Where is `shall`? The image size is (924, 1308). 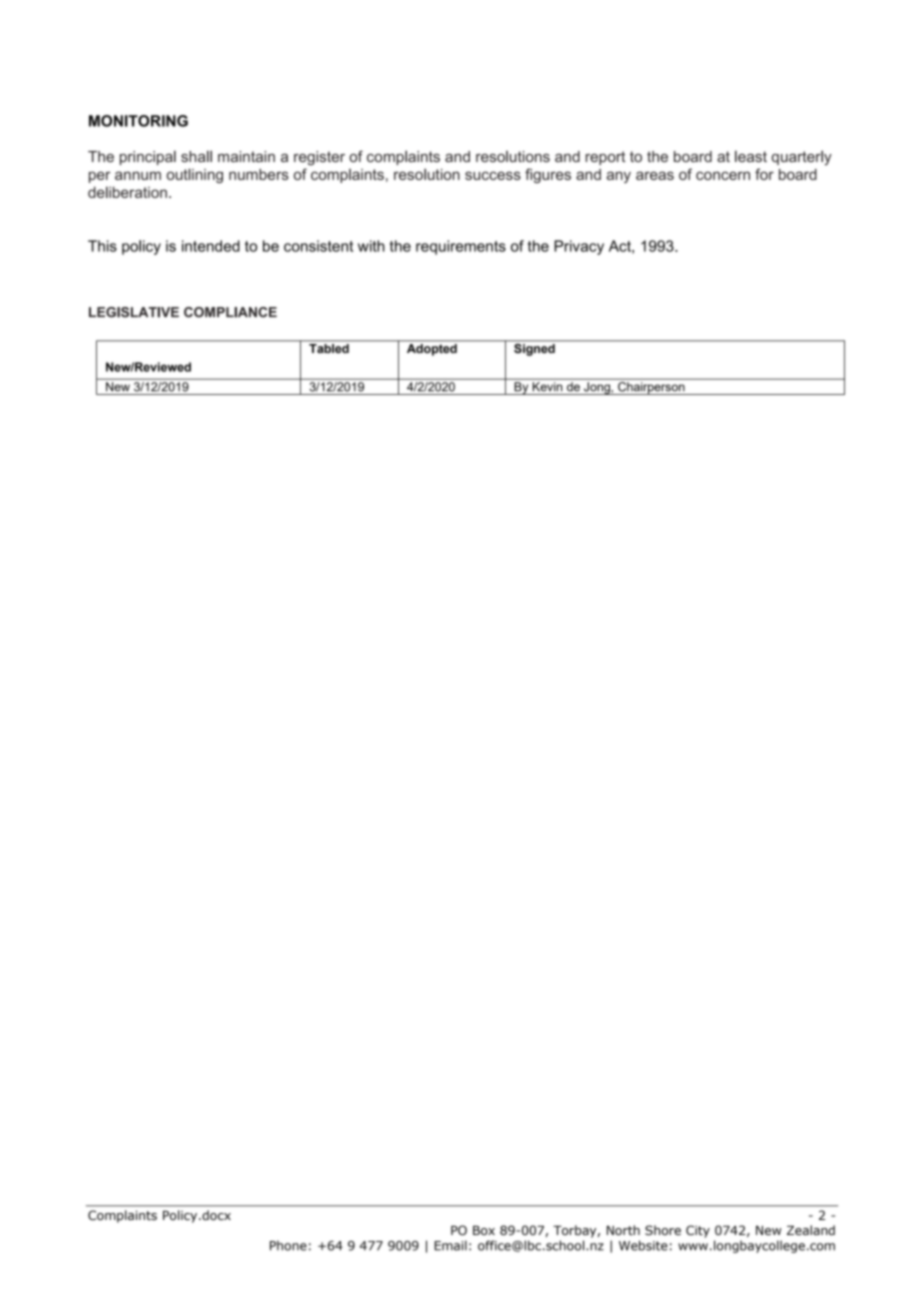 shall is located at coordinates (196, 156).
